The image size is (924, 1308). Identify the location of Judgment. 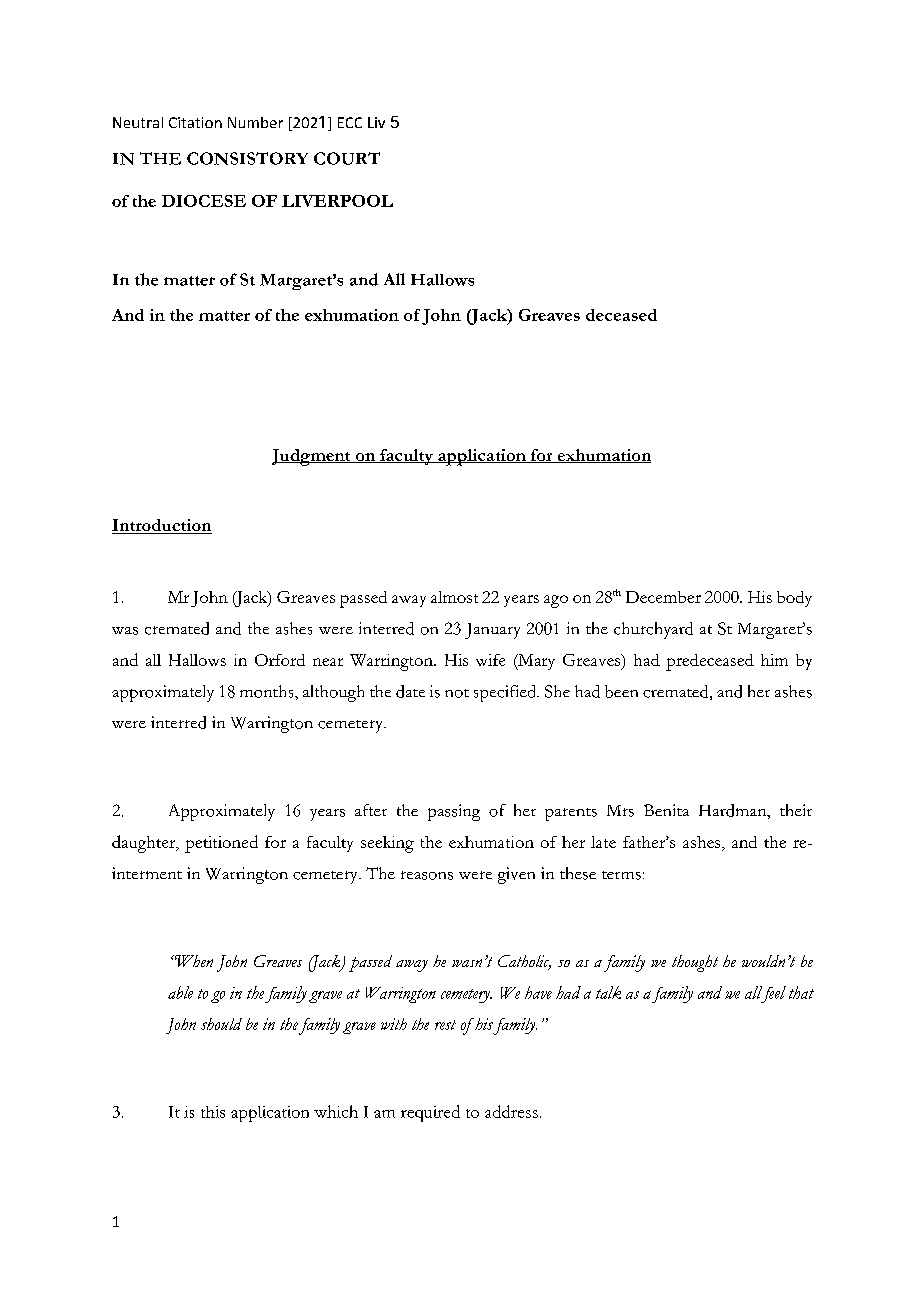
(312, 457).
